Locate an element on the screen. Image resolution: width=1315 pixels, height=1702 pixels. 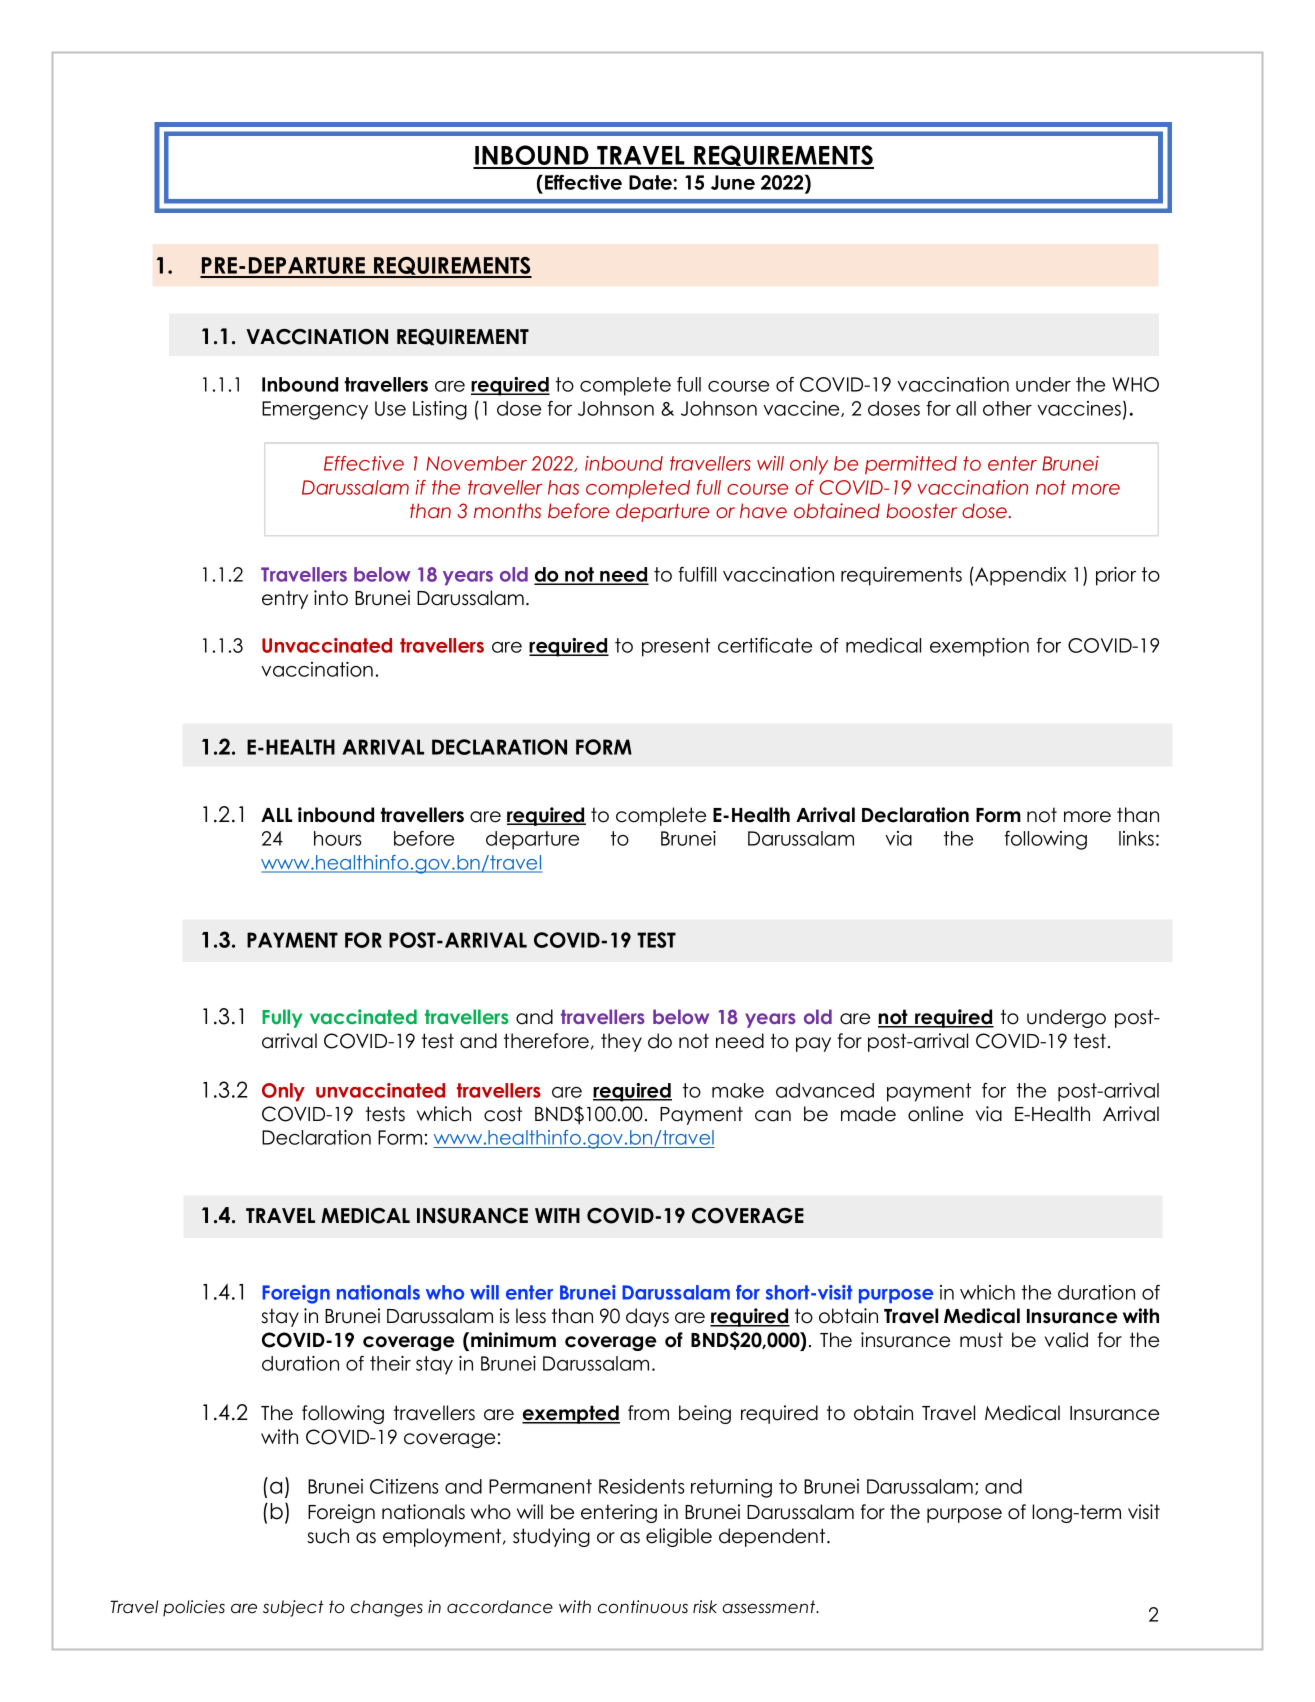
June is located at coordinates (733, 182).
